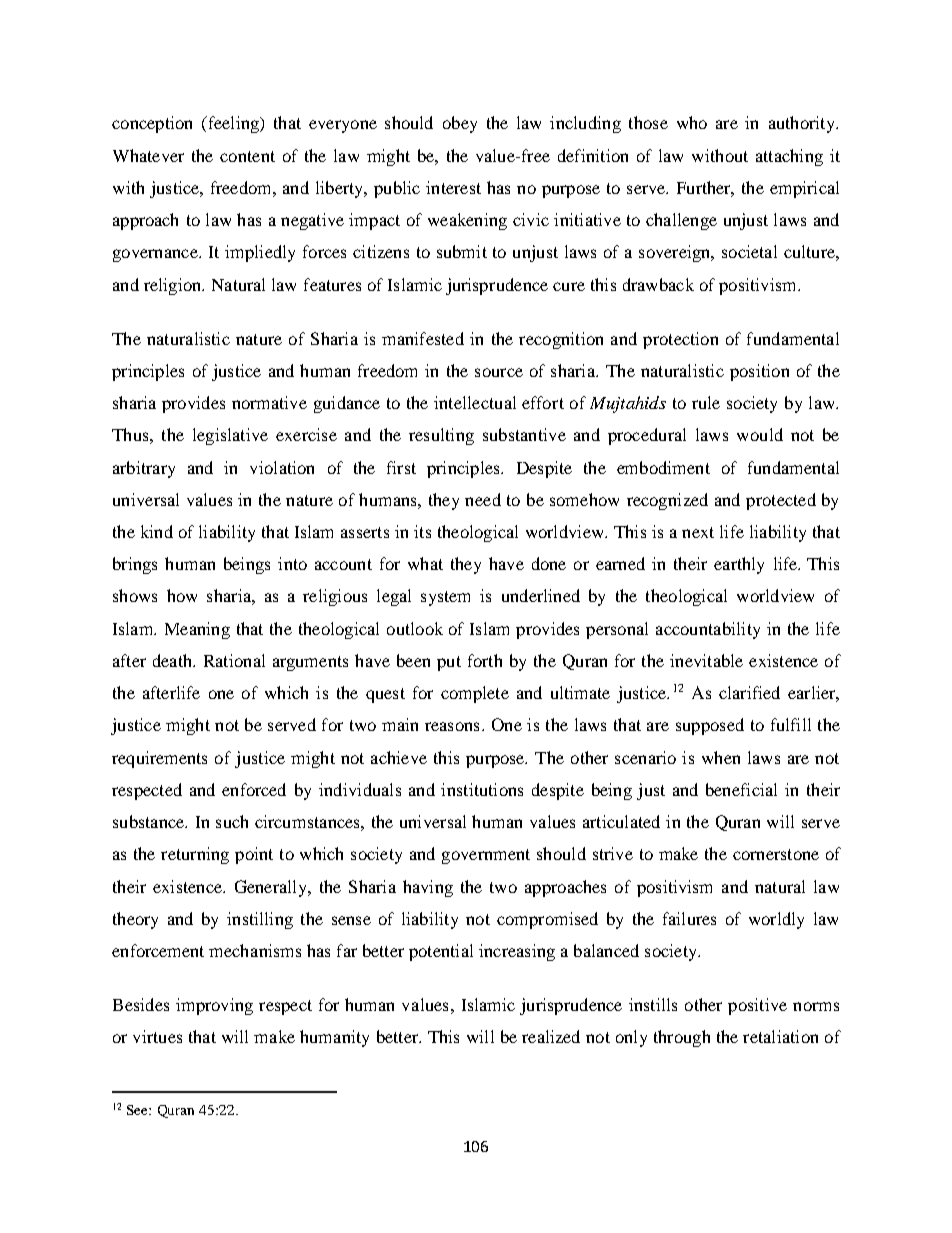  Describe the element at coordinates (789, 157) in the screenshot. I see `attaching` at that location.
